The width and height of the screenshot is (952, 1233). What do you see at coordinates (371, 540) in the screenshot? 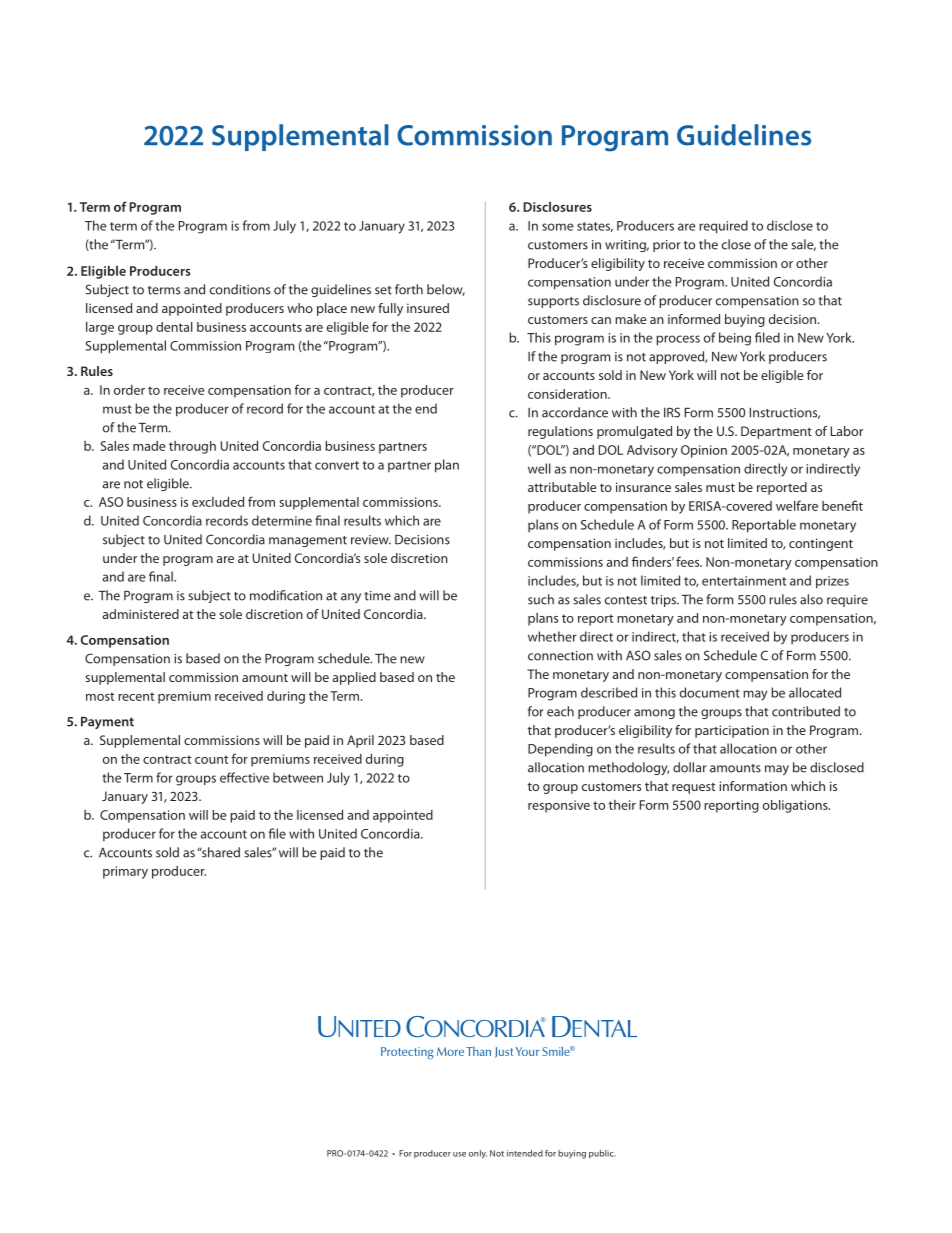
I see `review` at bounding box center [371, 540].
